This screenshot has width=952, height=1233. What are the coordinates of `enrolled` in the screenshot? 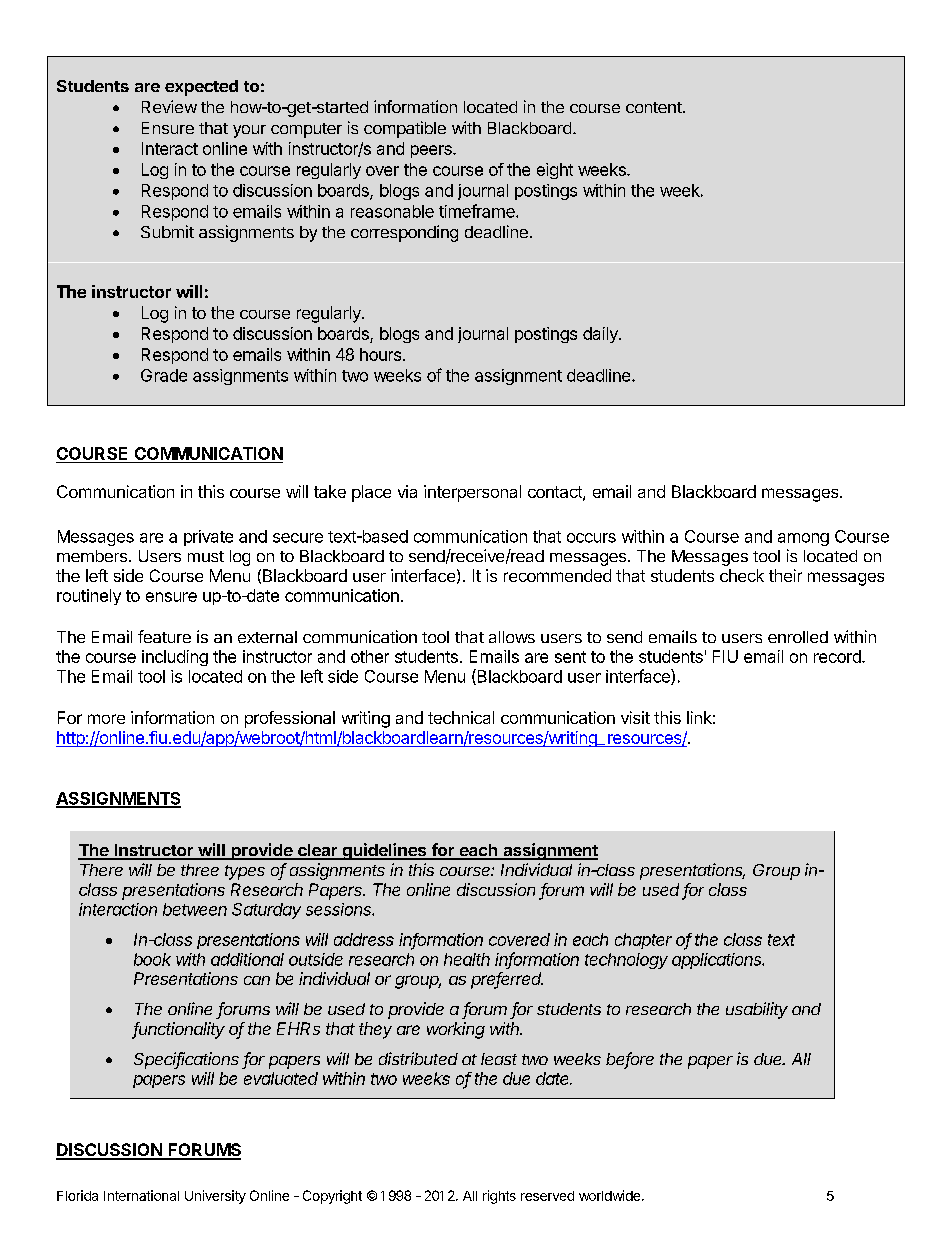 It's located at (798, 637).
